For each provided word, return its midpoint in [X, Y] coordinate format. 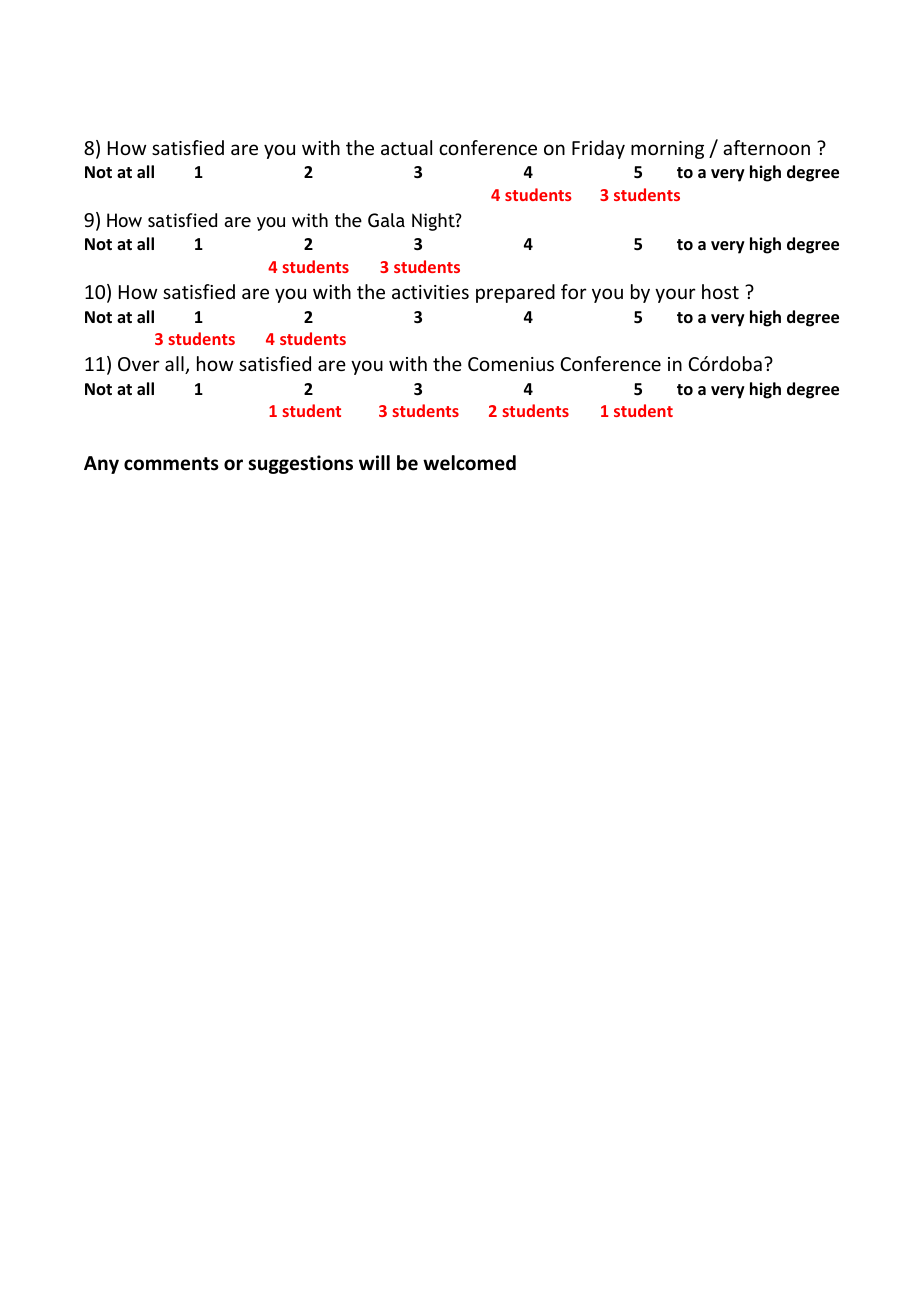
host [720, 291]
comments [171, 464]
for [574, 291]
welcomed [469, 463]
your [675, 295]
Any [101, 465]
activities [430, 292]
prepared [515, 293]
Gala [386, 220]
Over [139, 364]
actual [406, 147]
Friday [598, 149]
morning [667, 150]
